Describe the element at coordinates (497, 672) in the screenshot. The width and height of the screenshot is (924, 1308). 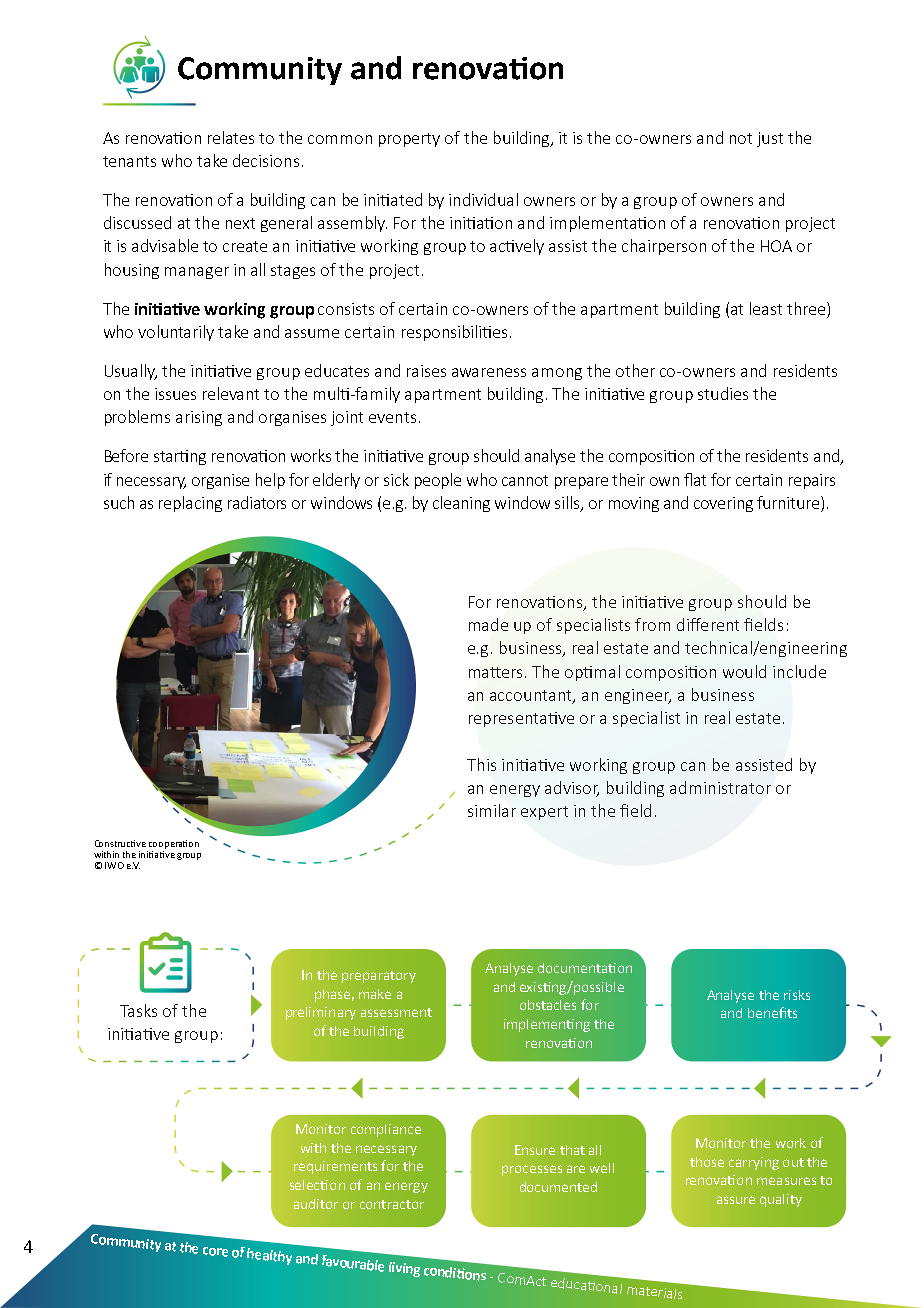
I see `matters` at that location.
